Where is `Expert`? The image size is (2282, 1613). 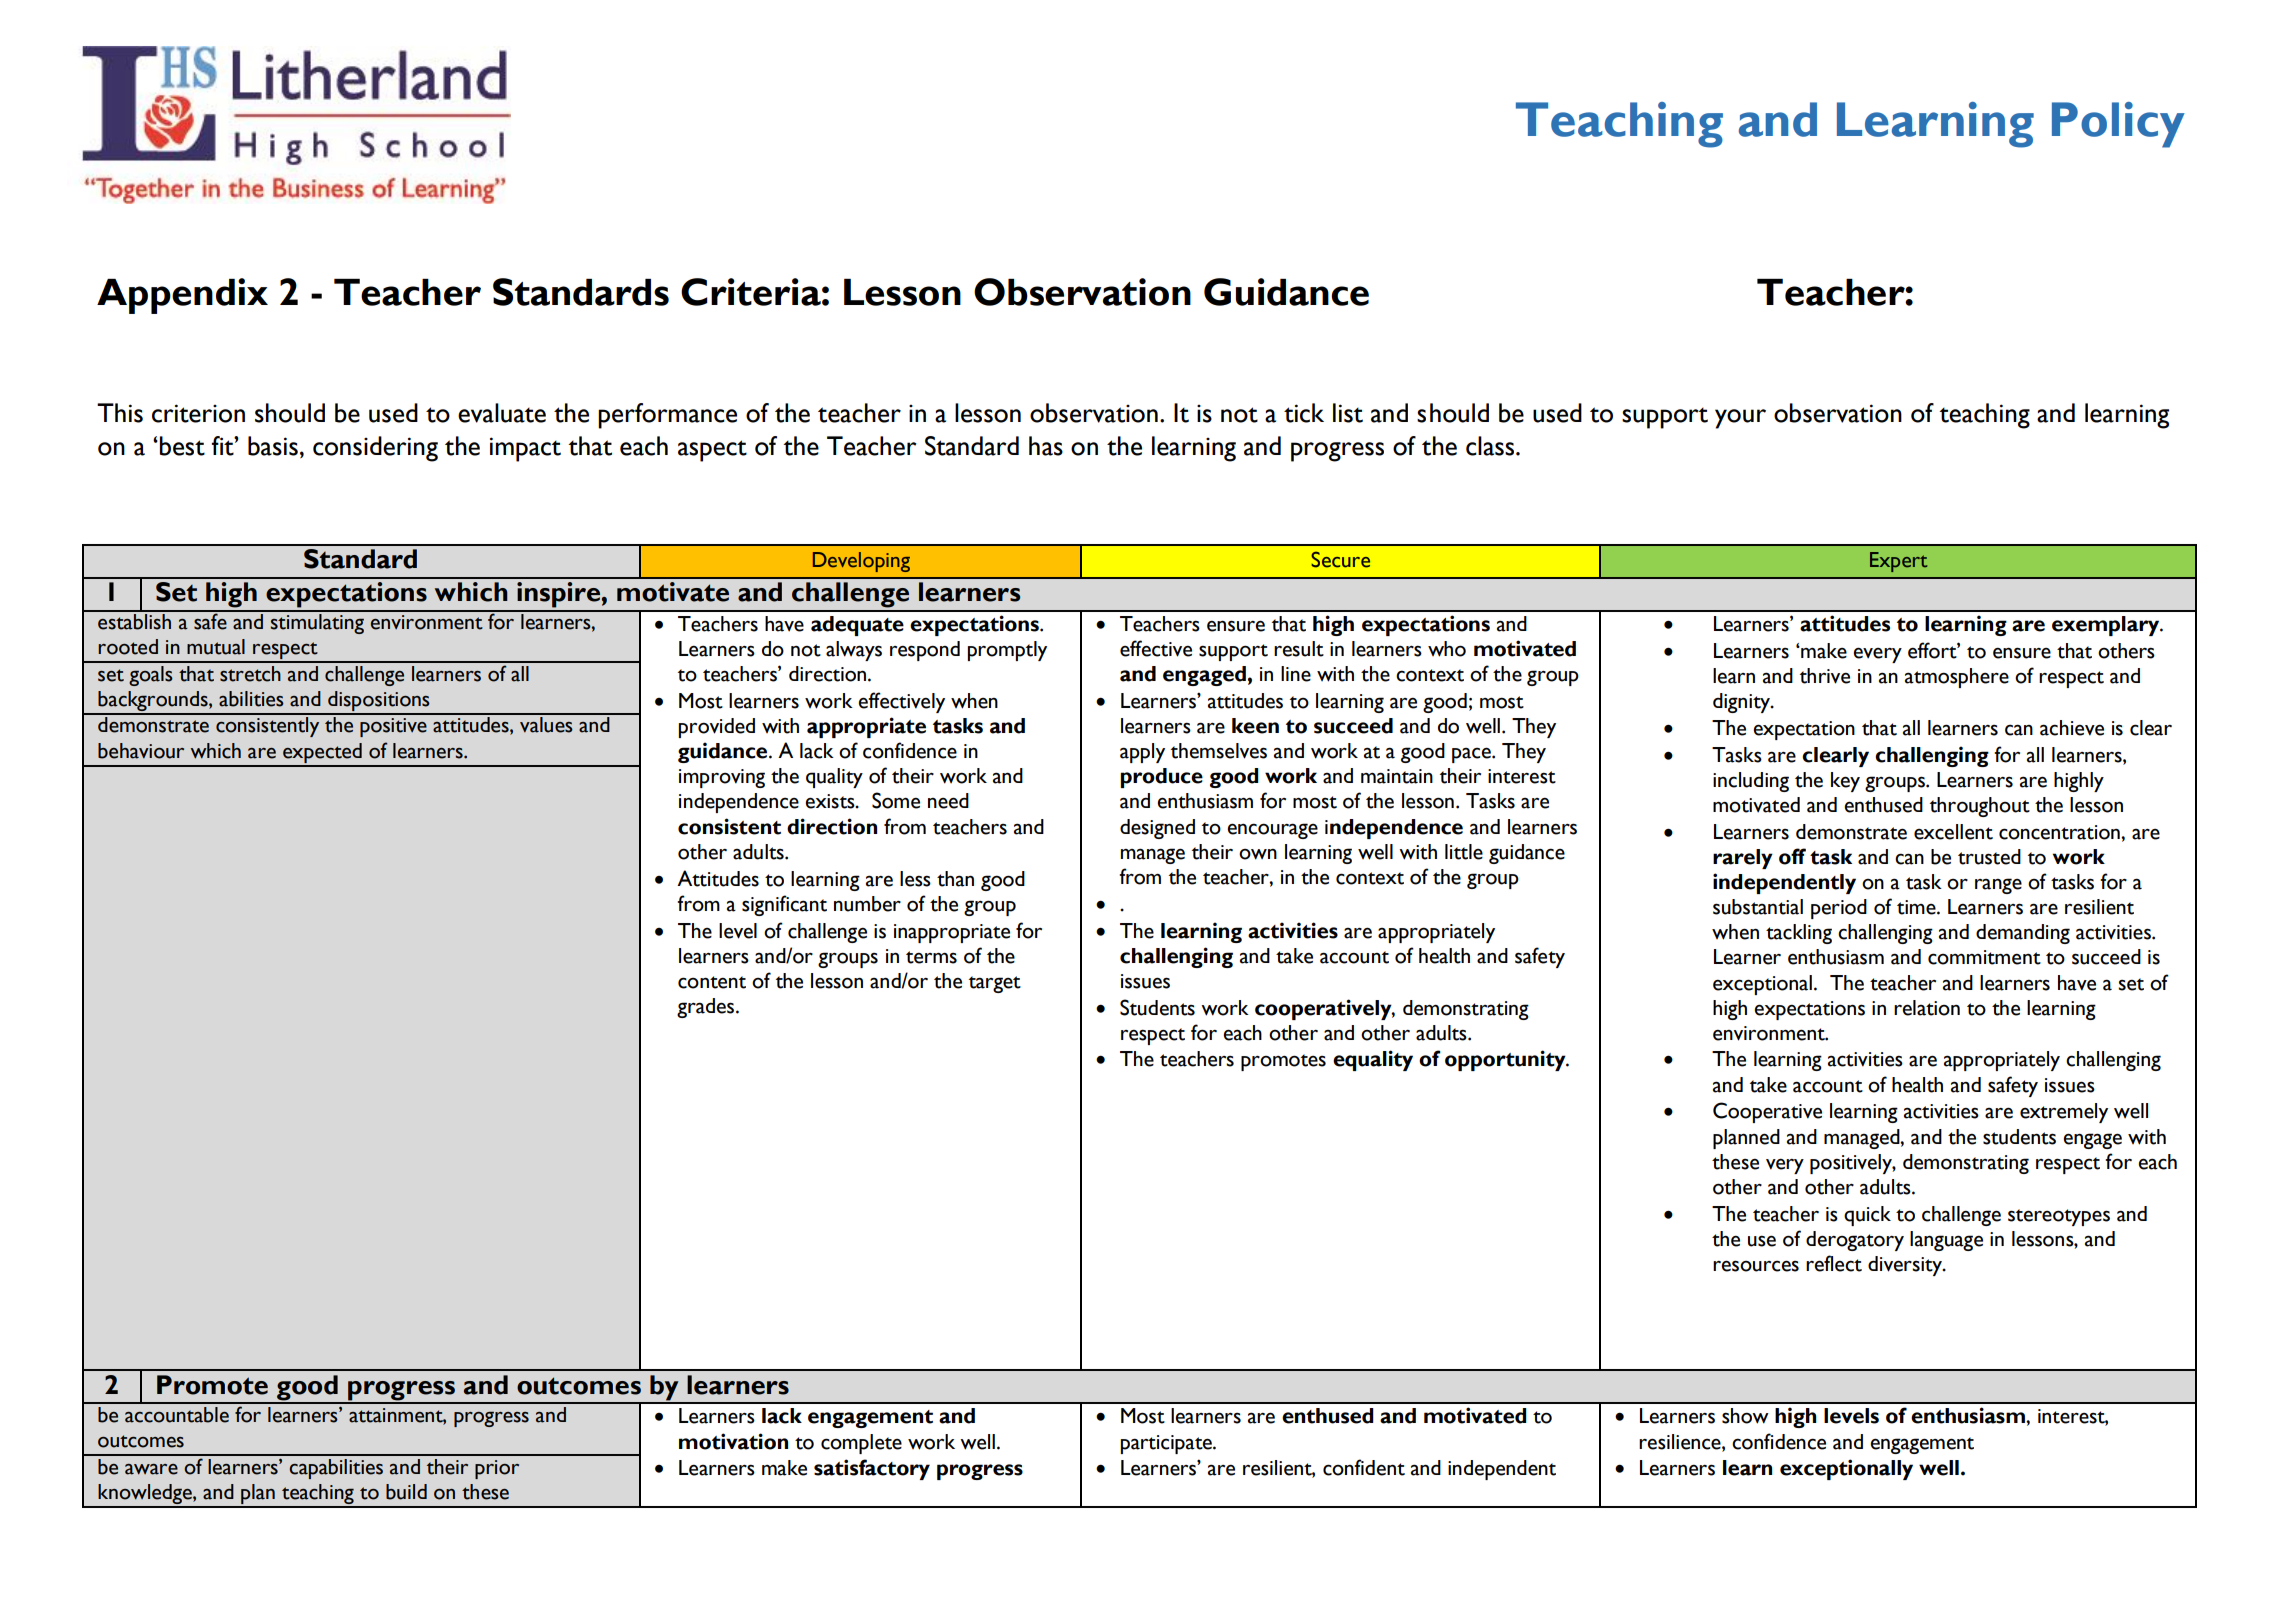 Expert is located at coordinates (1898, 562).
